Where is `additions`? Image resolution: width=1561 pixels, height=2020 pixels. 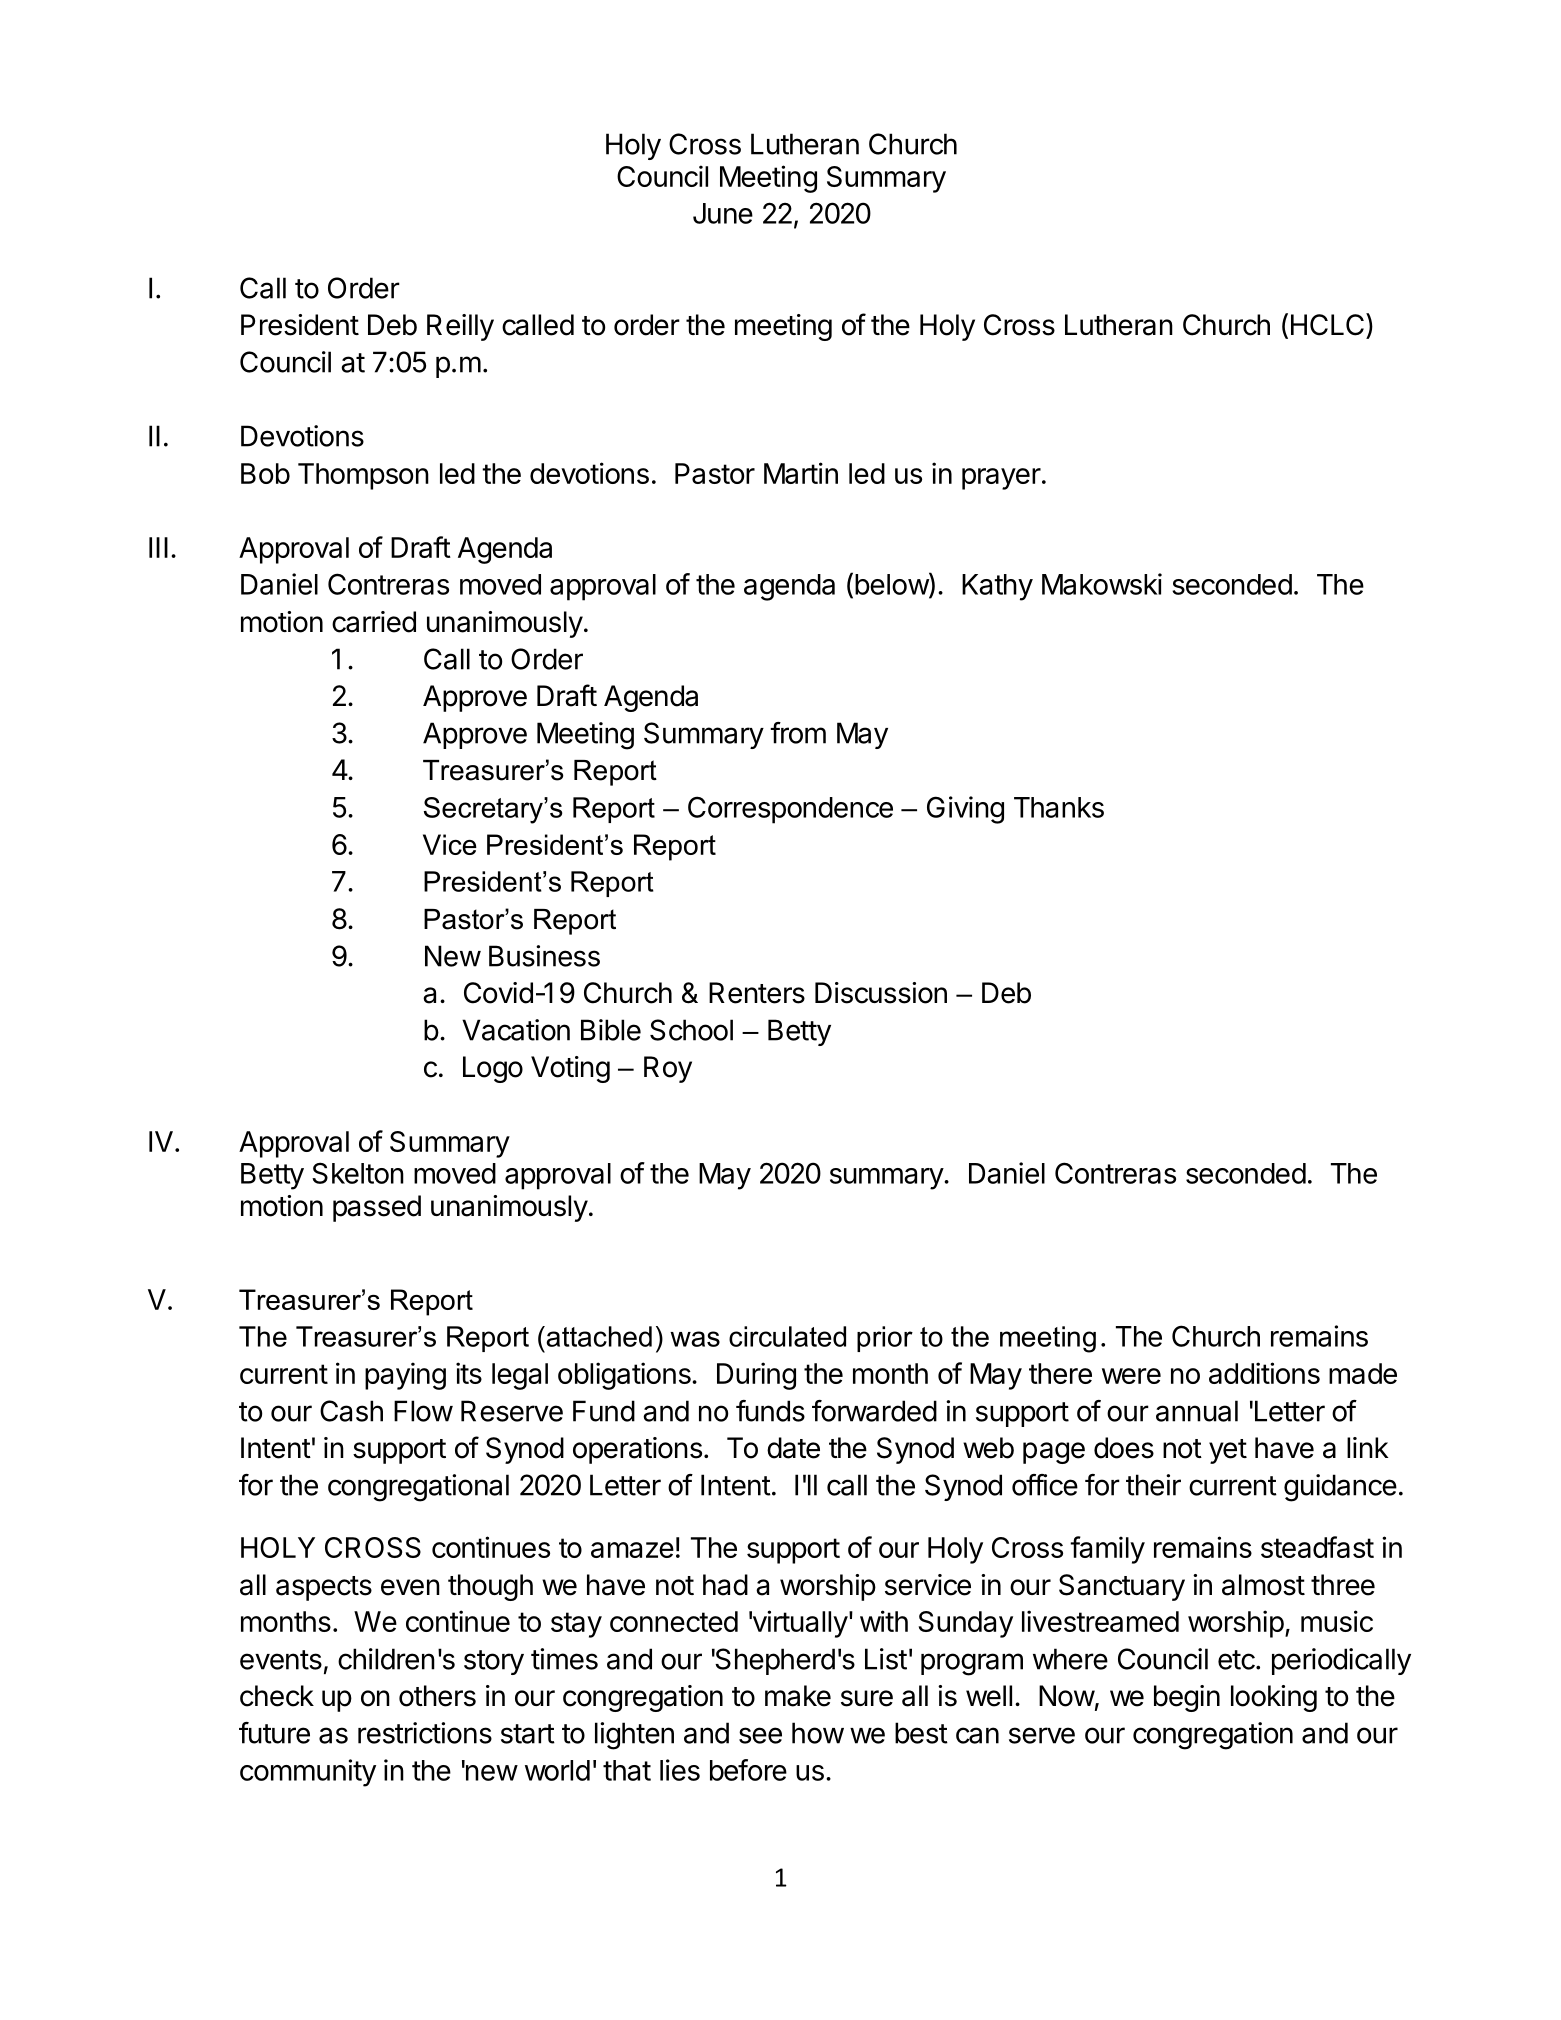 additions is located at coordinates (1264, 1373).
